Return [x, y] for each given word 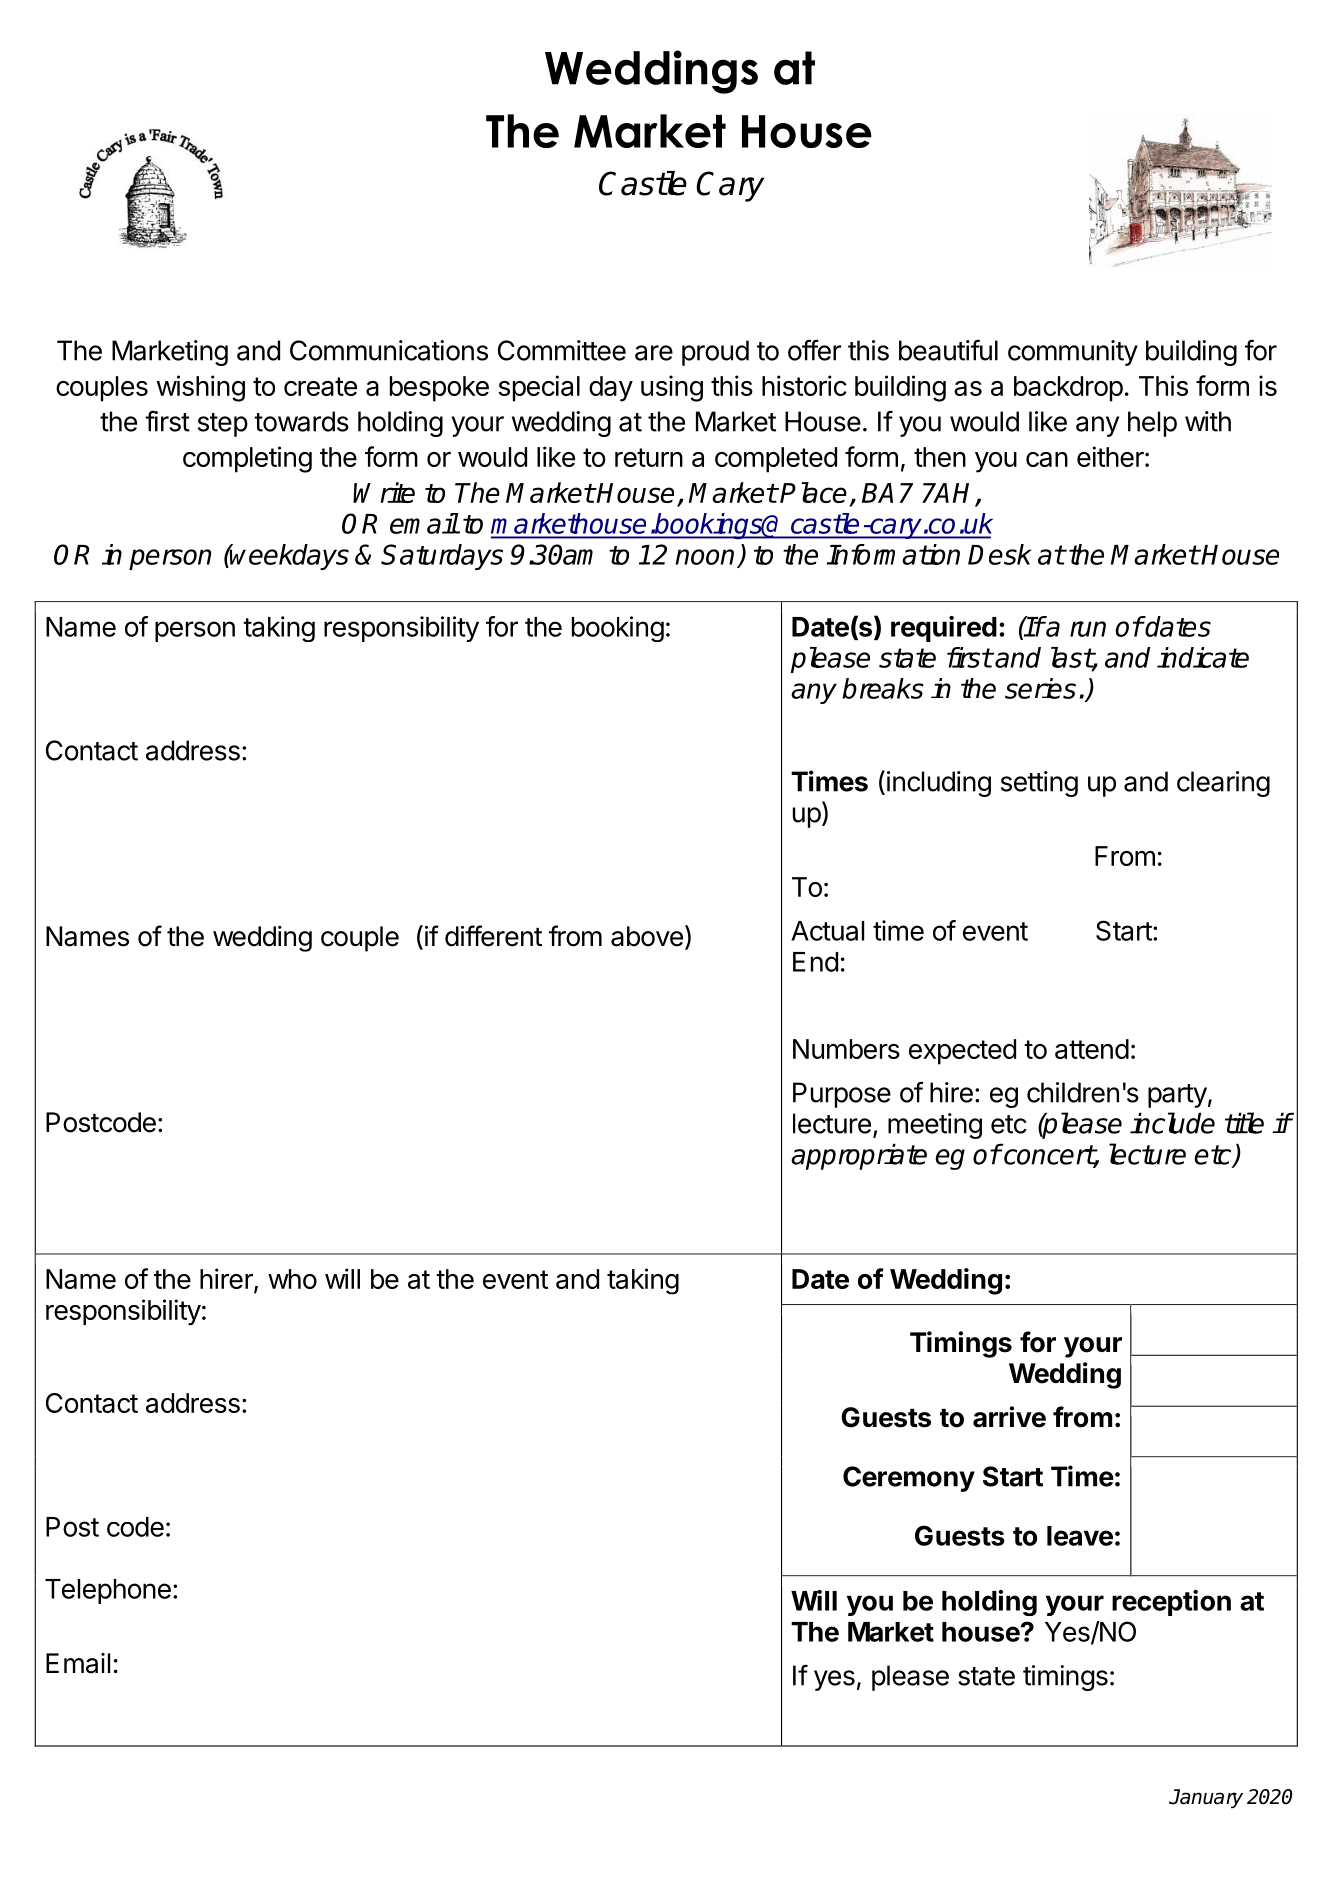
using [672, 388]
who [292, 1279]
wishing [201, 388]
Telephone [108, 1591]
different [493, 936]
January [1206, 1799]
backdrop [1068, 389]
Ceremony [909, 1479]
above [647, 936]
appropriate [859, 1156]
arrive [1009, 1417]
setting [1039, 784]
